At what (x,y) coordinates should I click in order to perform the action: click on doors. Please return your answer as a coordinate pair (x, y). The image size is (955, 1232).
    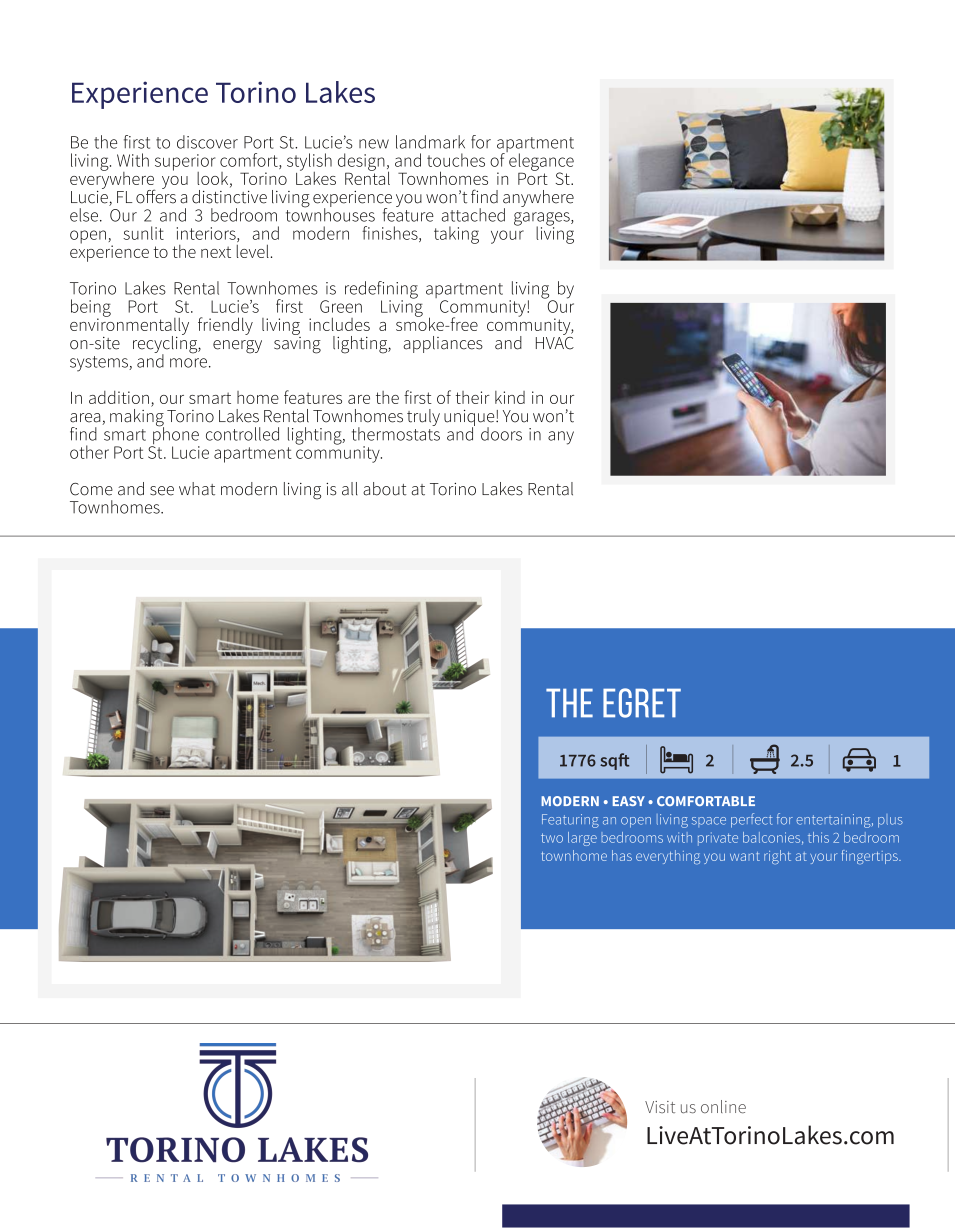
    Looking at the image, I should click on (501, 434).
